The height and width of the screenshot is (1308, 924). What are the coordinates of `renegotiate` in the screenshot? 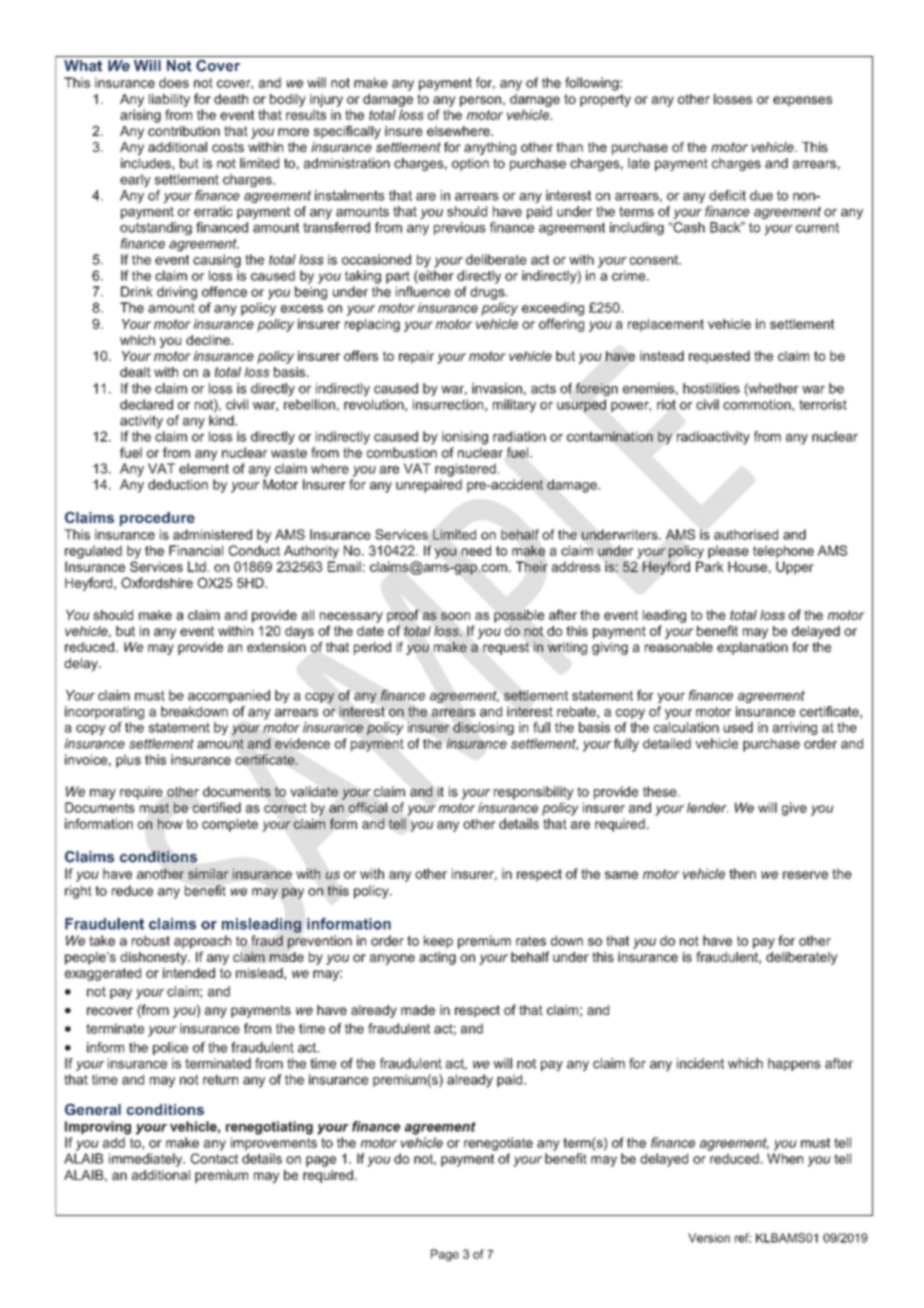 It's located at (498, 1144).
